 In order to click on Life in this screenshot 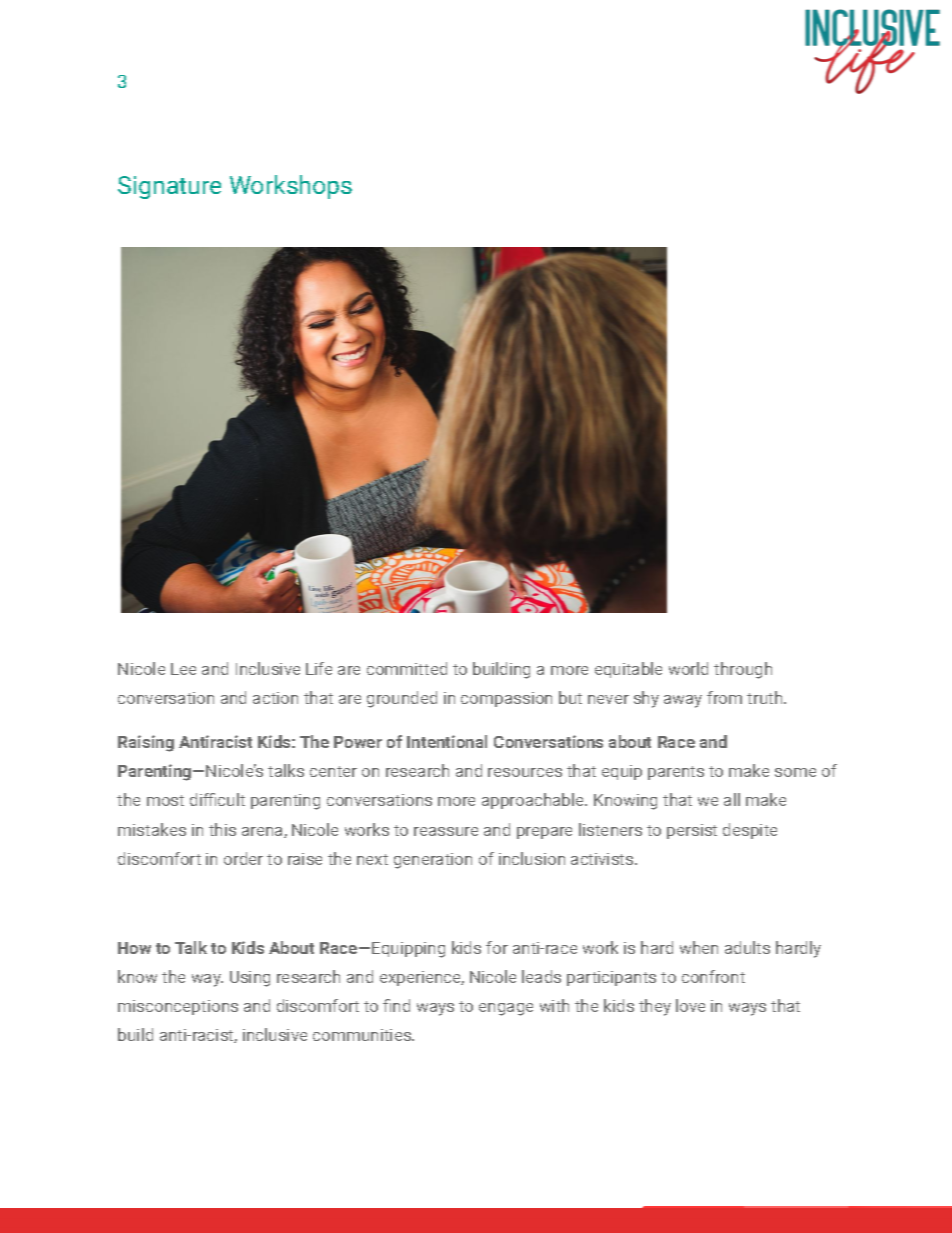, I will do `click(319, 668)`.
